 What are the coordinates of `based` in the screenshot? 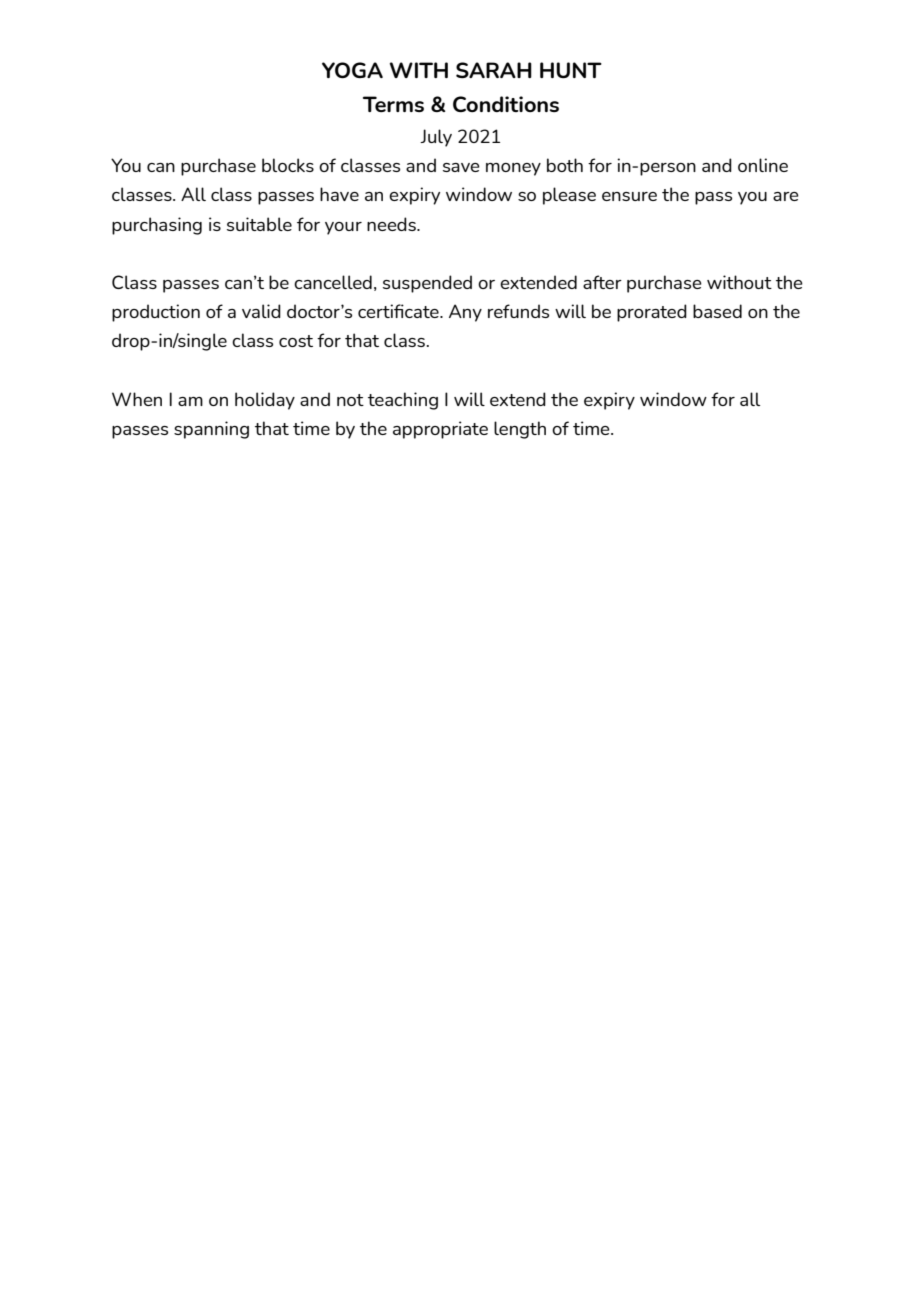 It's located at (717, 311).
